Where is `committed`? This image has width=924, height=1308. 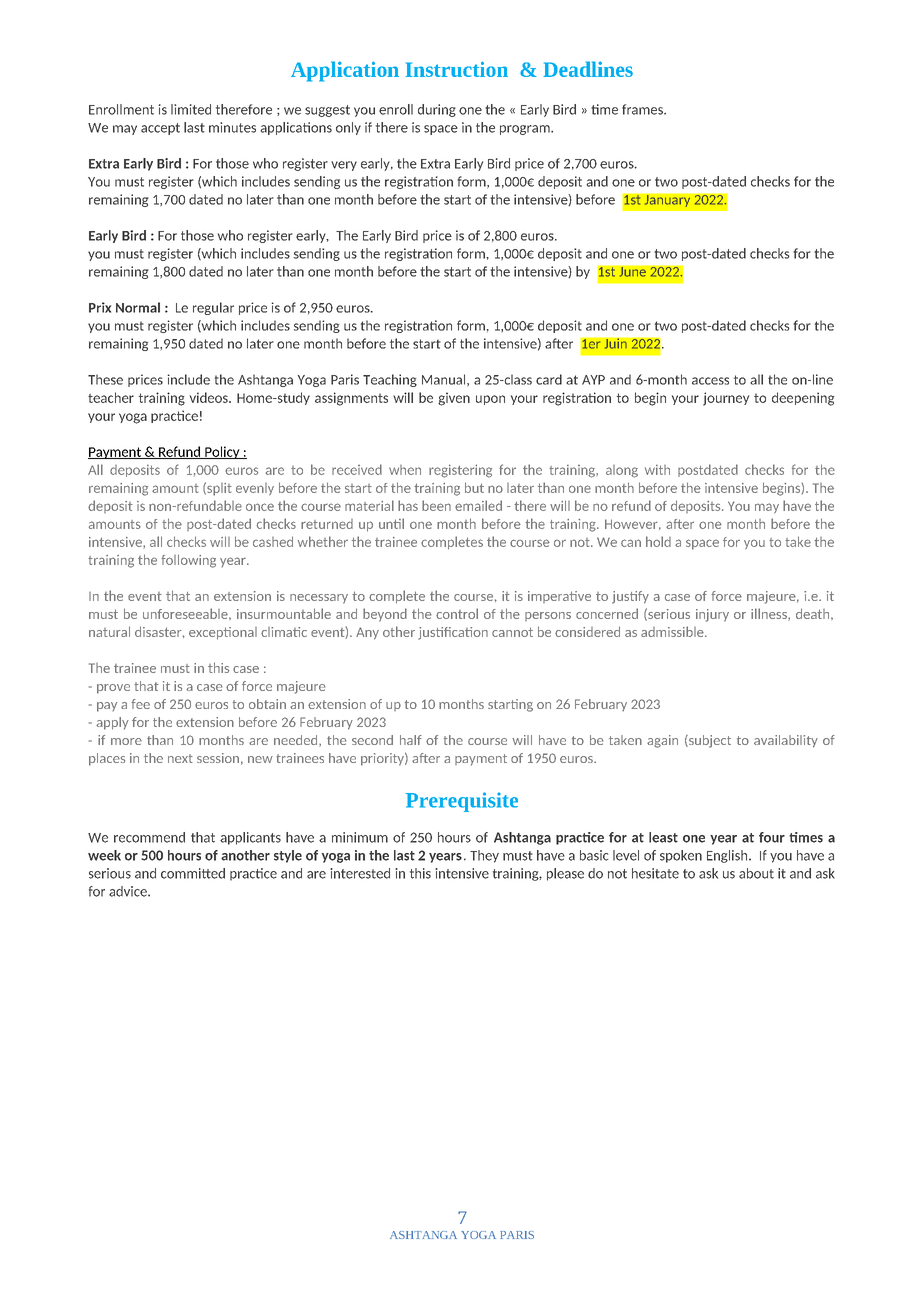 committed is located at coordinates (193, 873).
